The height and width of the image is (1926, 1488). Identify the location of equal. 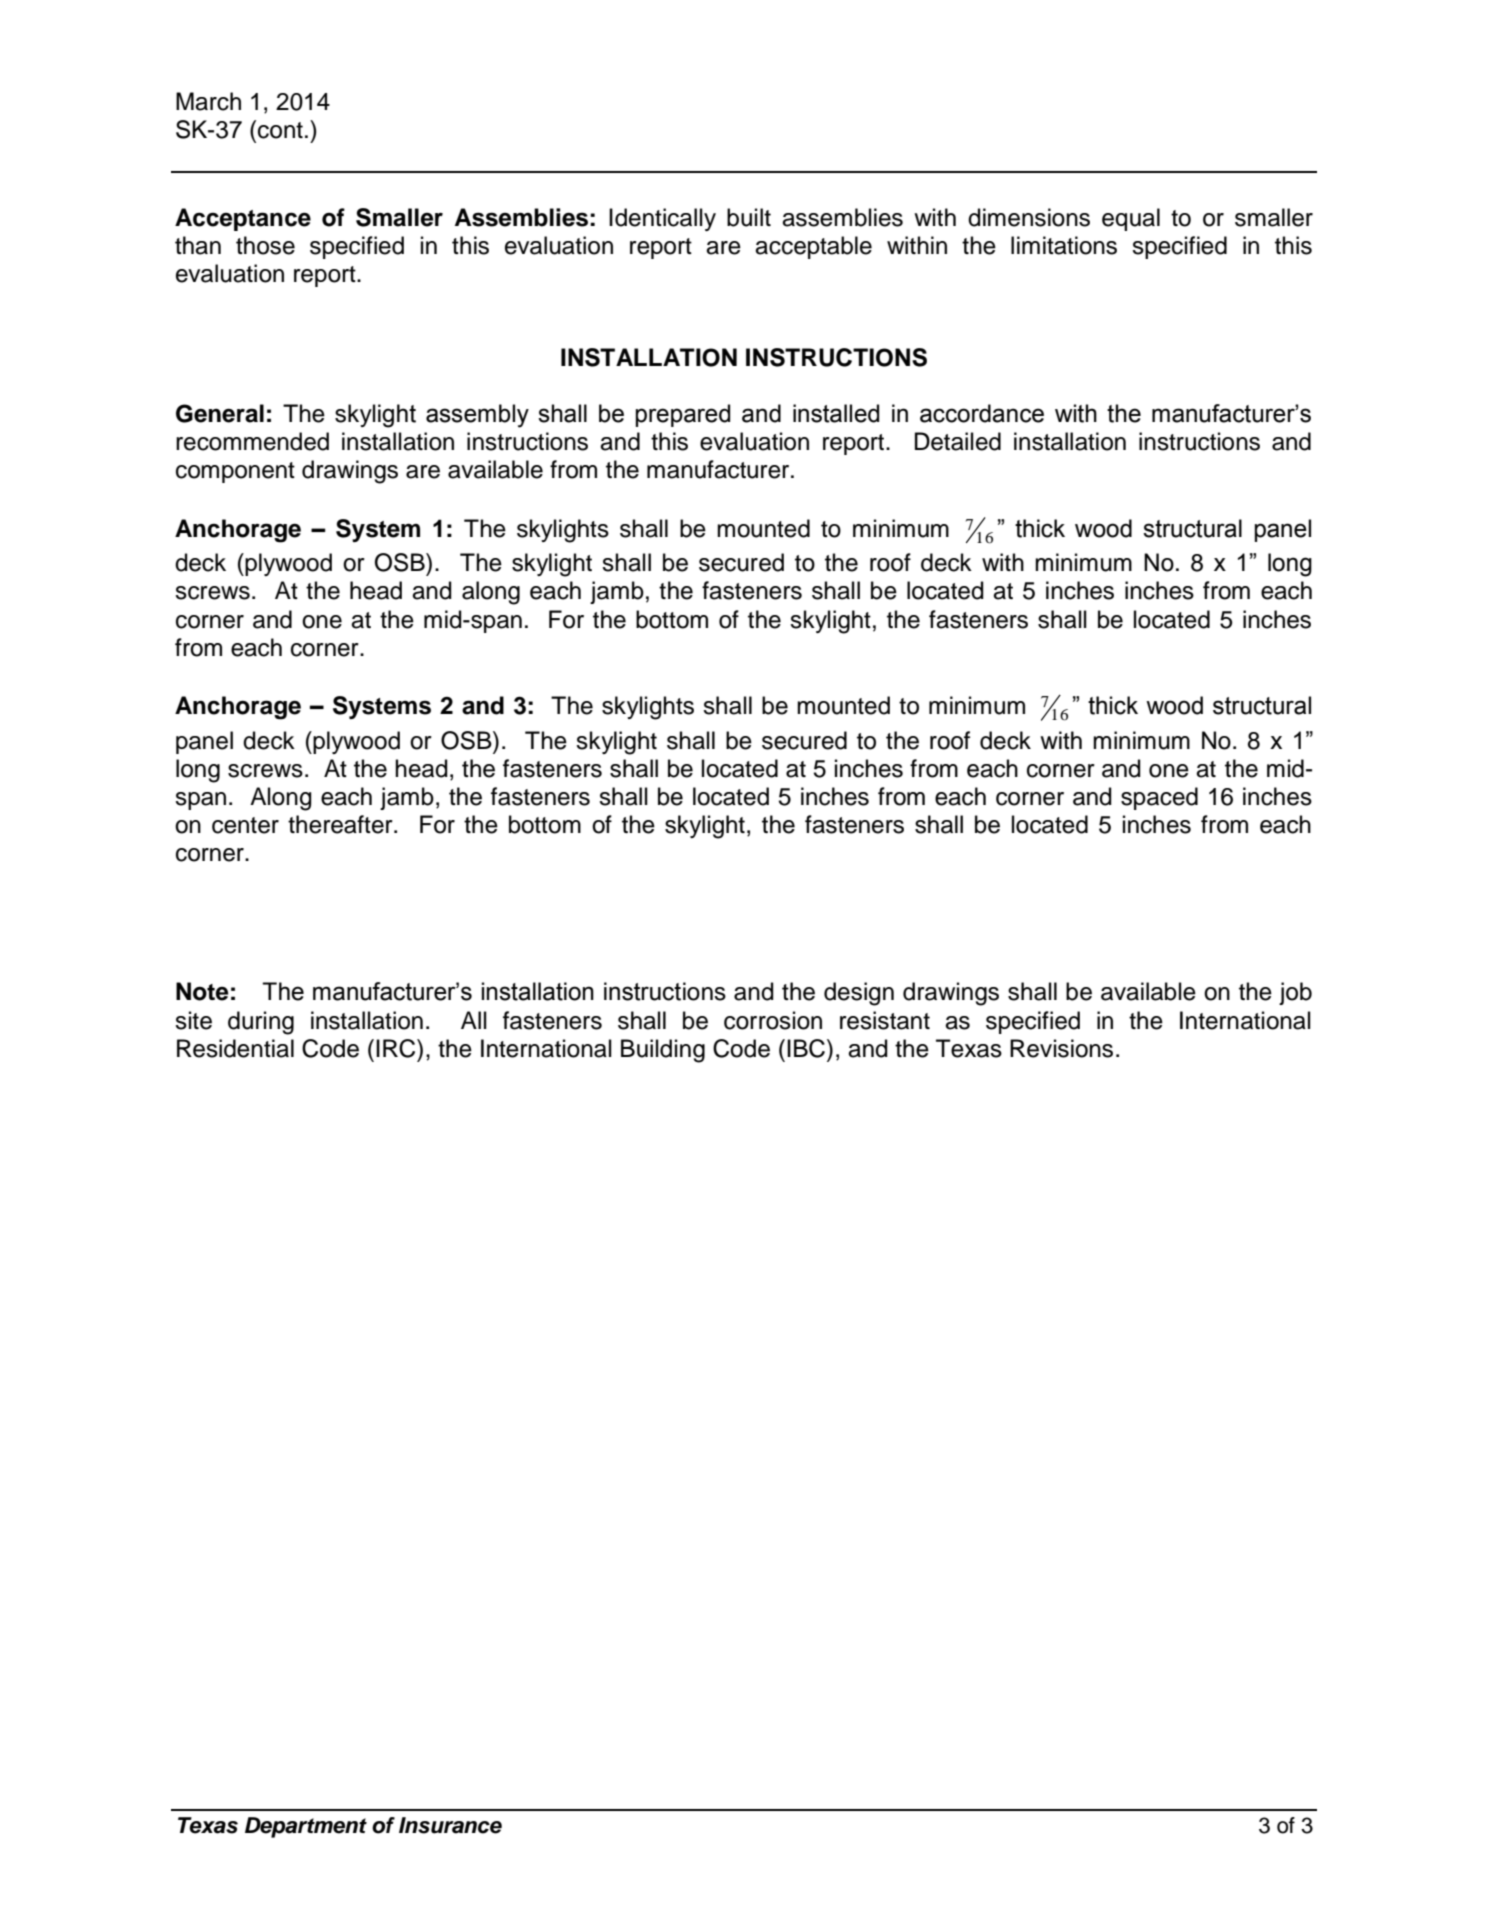
(1131, 219).
